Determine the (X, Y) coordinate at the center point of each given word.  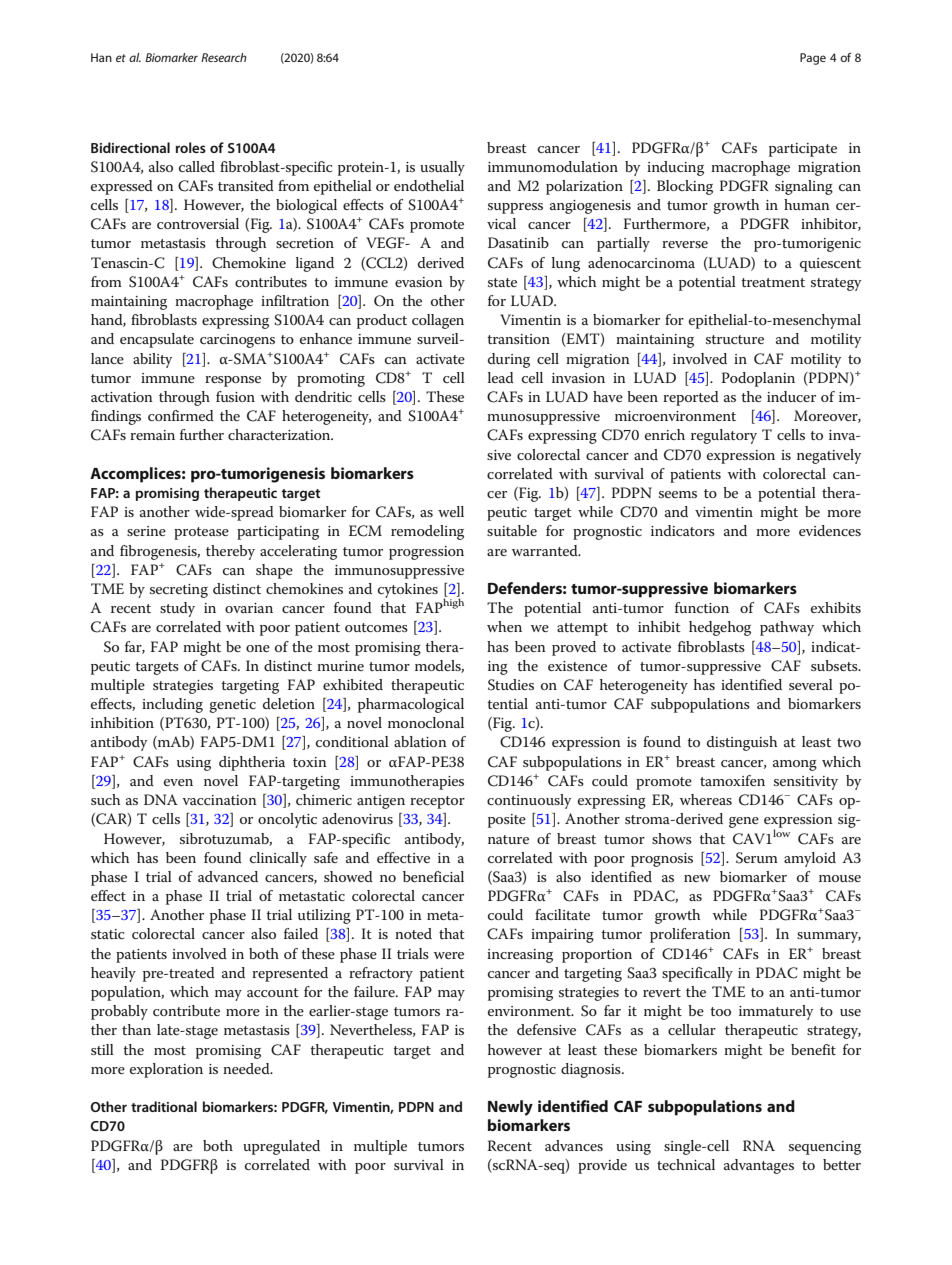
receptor (437, 802)
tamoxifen (732, 780)
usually (442, 168)
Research (224, 57)
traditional (164, 1106)
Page (813, 59)
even (178, 782)
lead (501, 377)
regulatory (724, 436)
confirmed (181, 415)
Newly (510, 1108)
